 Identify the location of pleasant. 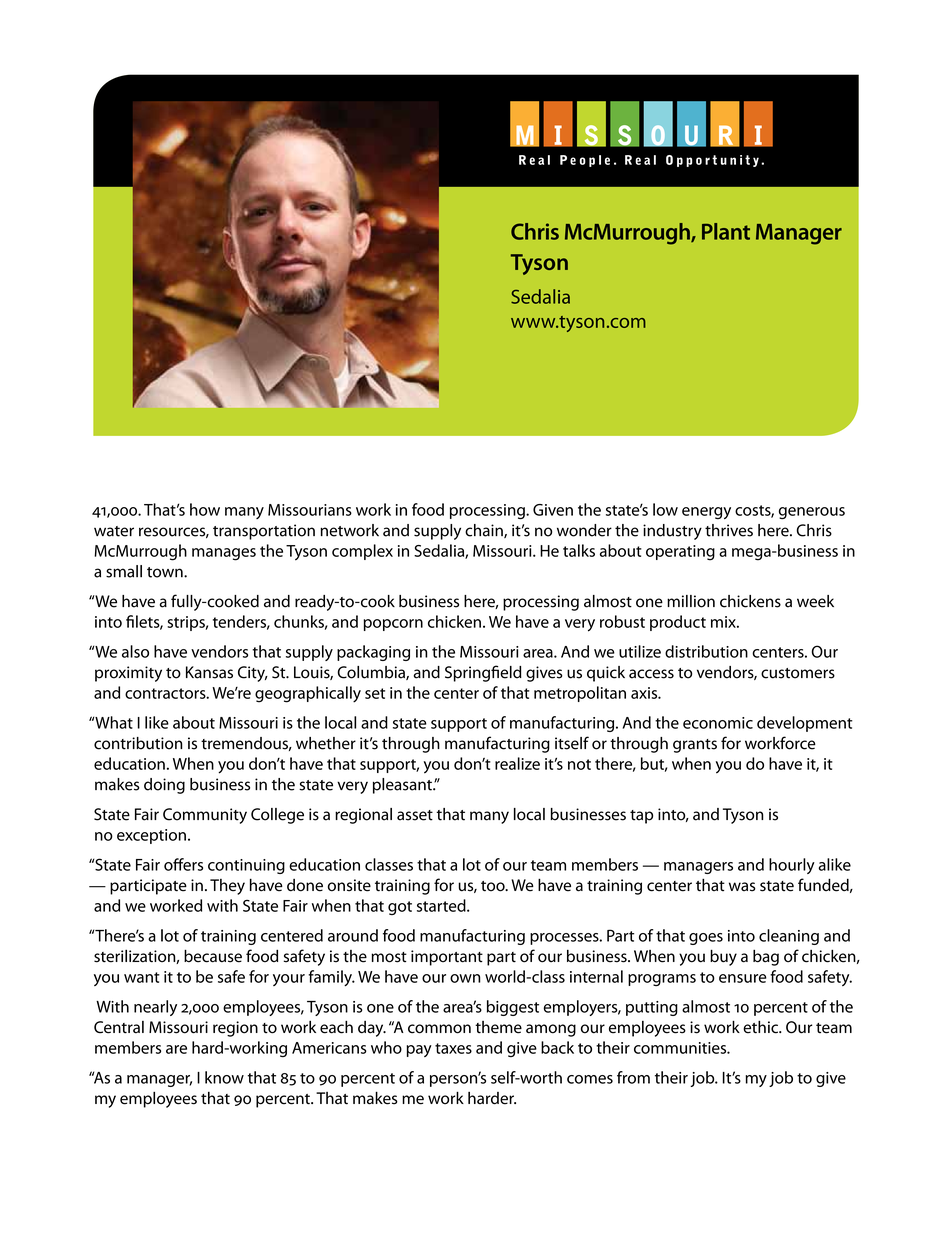
(403, 786).
